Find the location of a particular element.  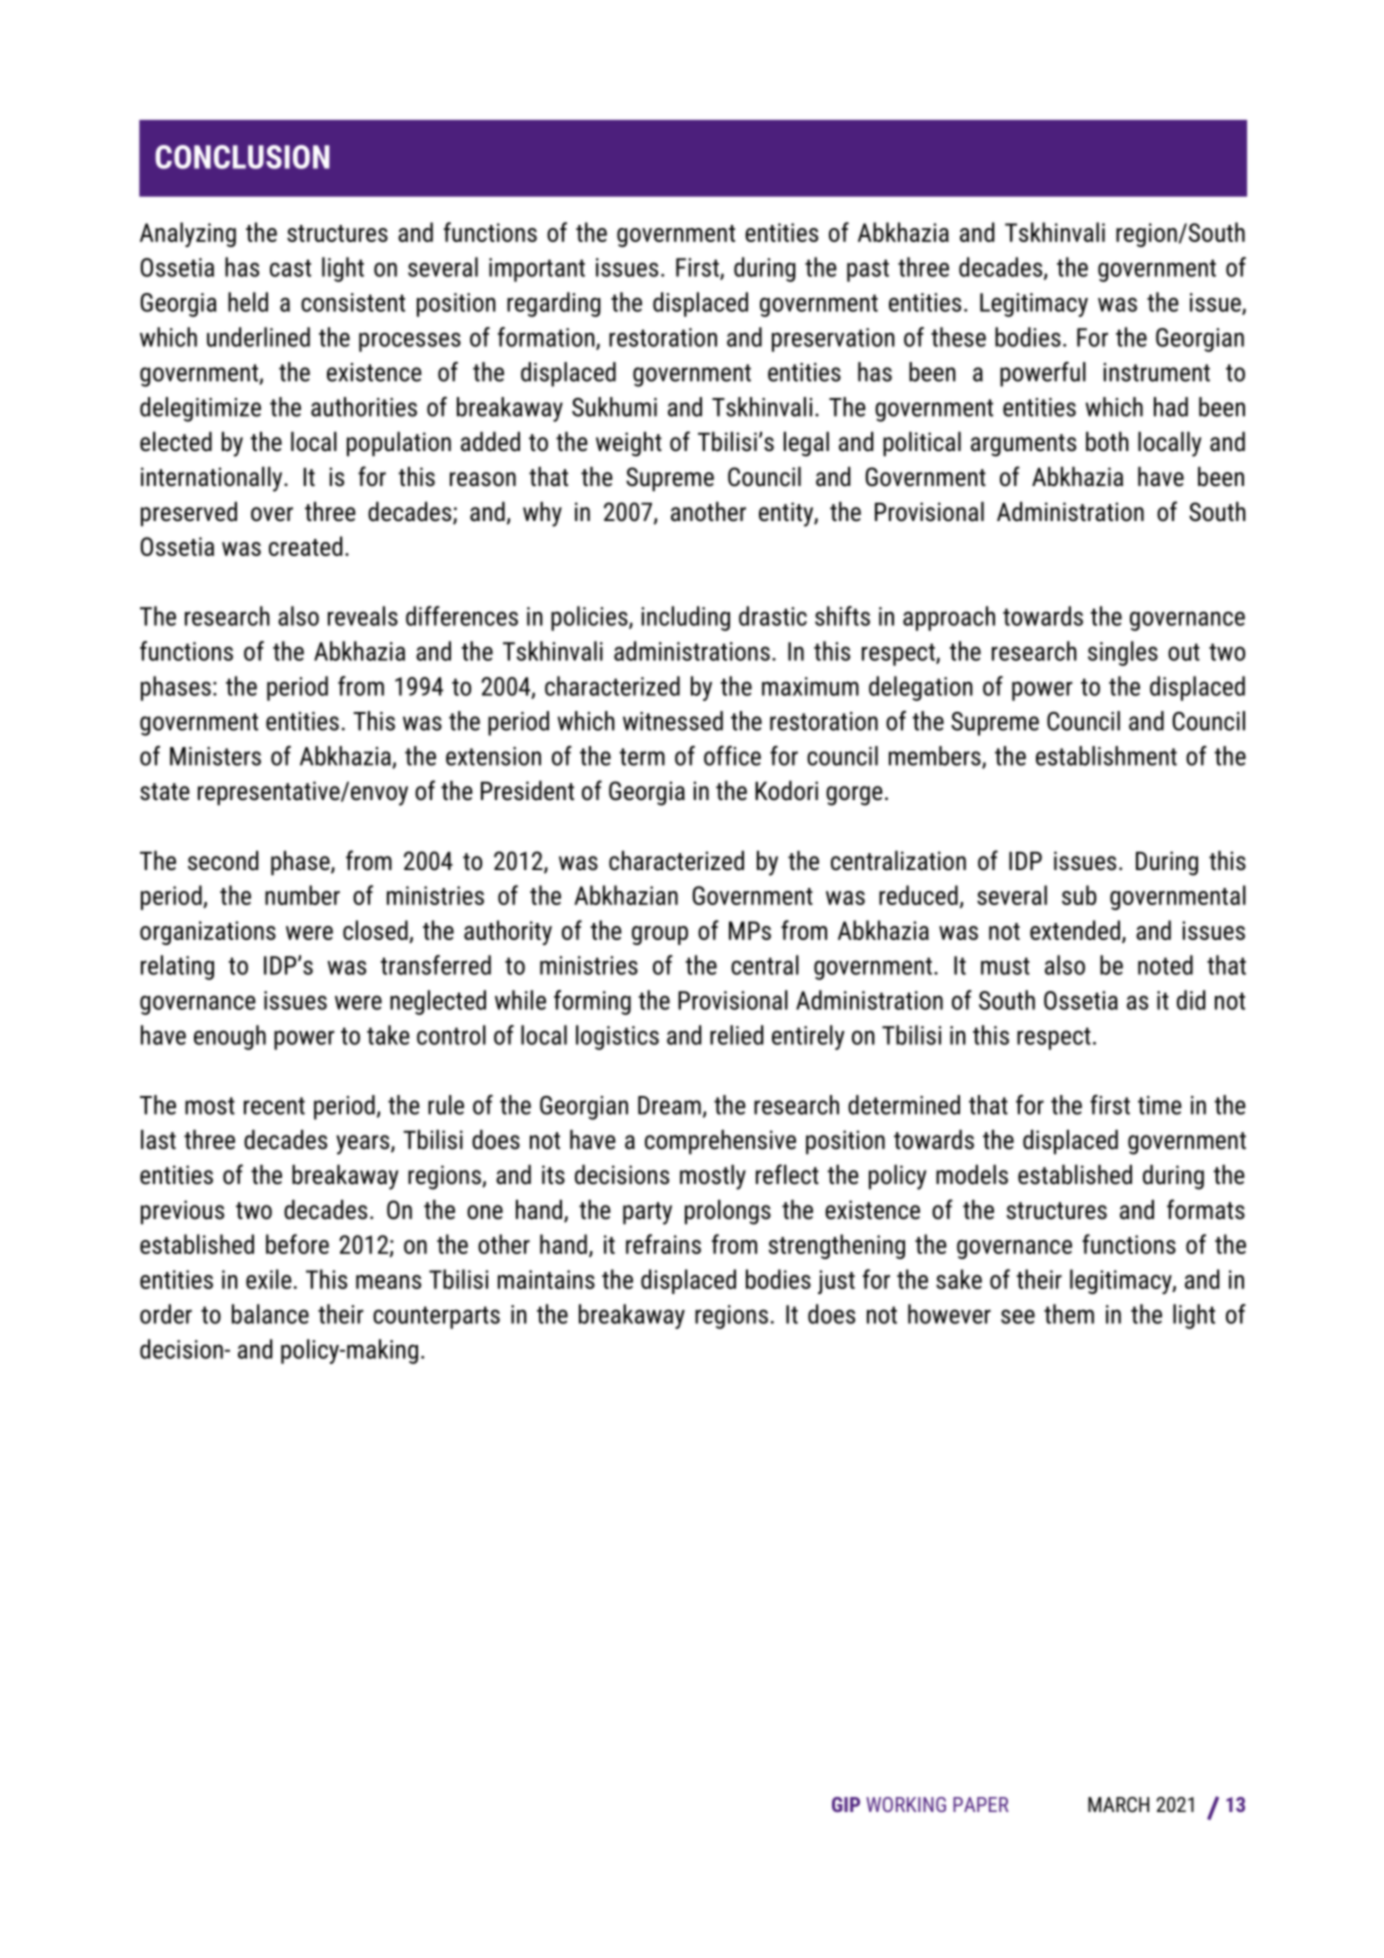

GIP is located at coordinates (846, 1804).
